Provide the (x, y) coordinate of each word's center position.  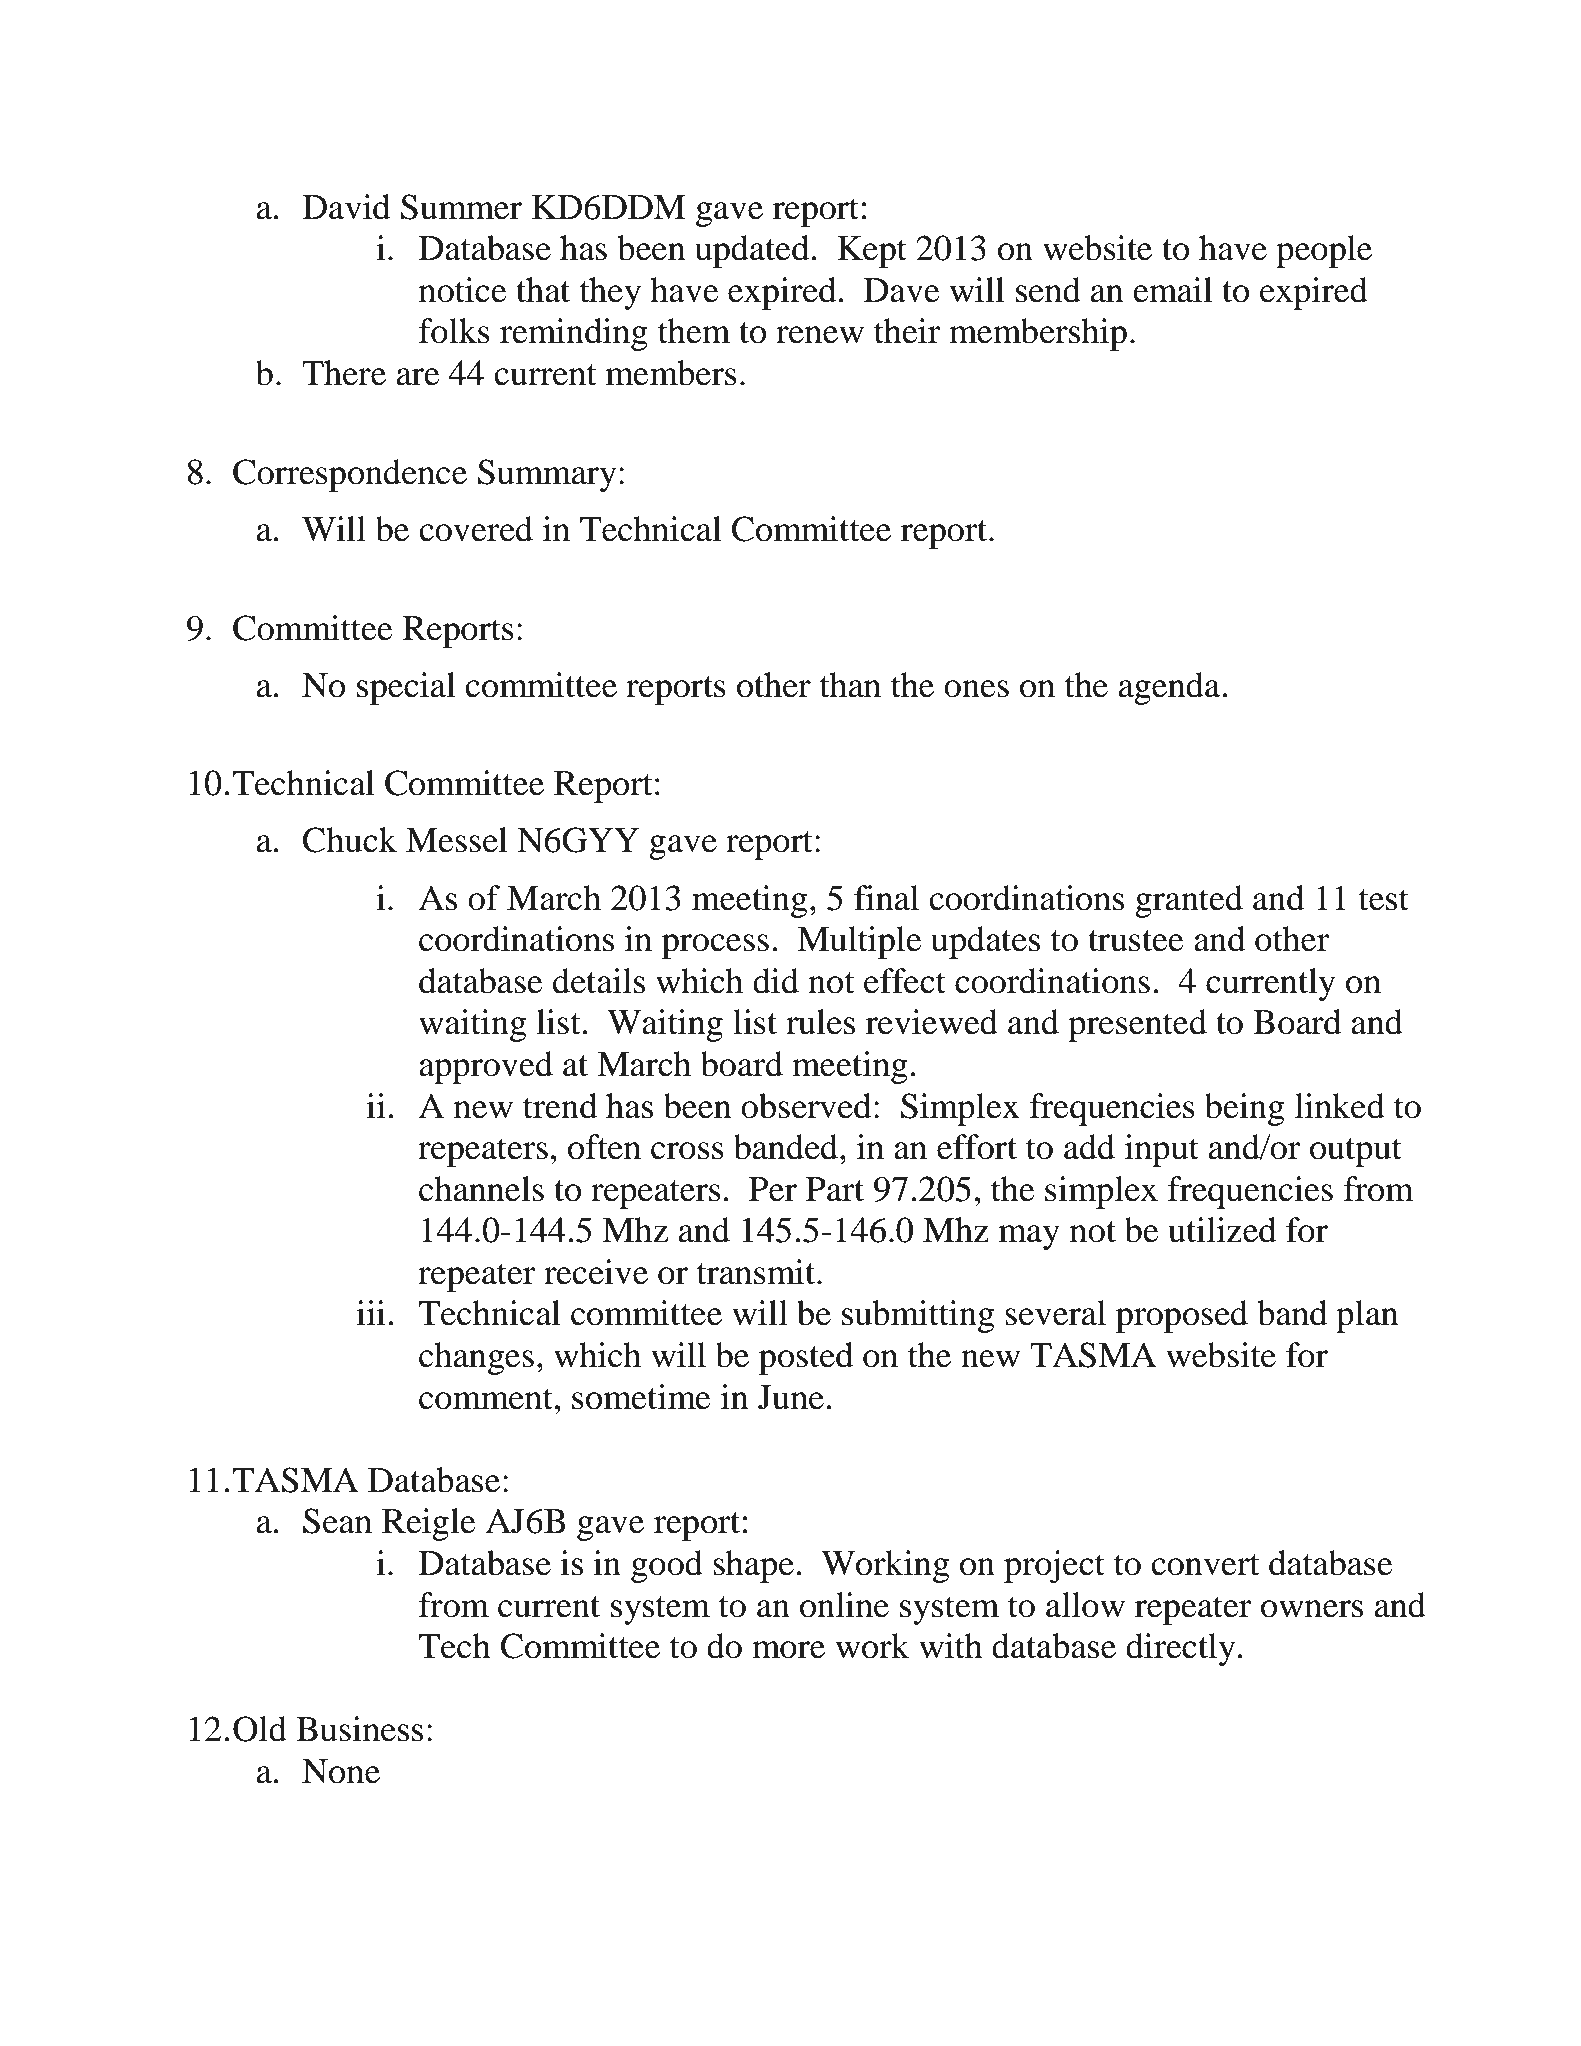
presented (1137, 1025)
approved (486, 1067)
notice (463, 290)
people (1324, 251)
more (788, 1650)
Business (359, 1729)
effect (905, 981)
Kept (872, 252)
